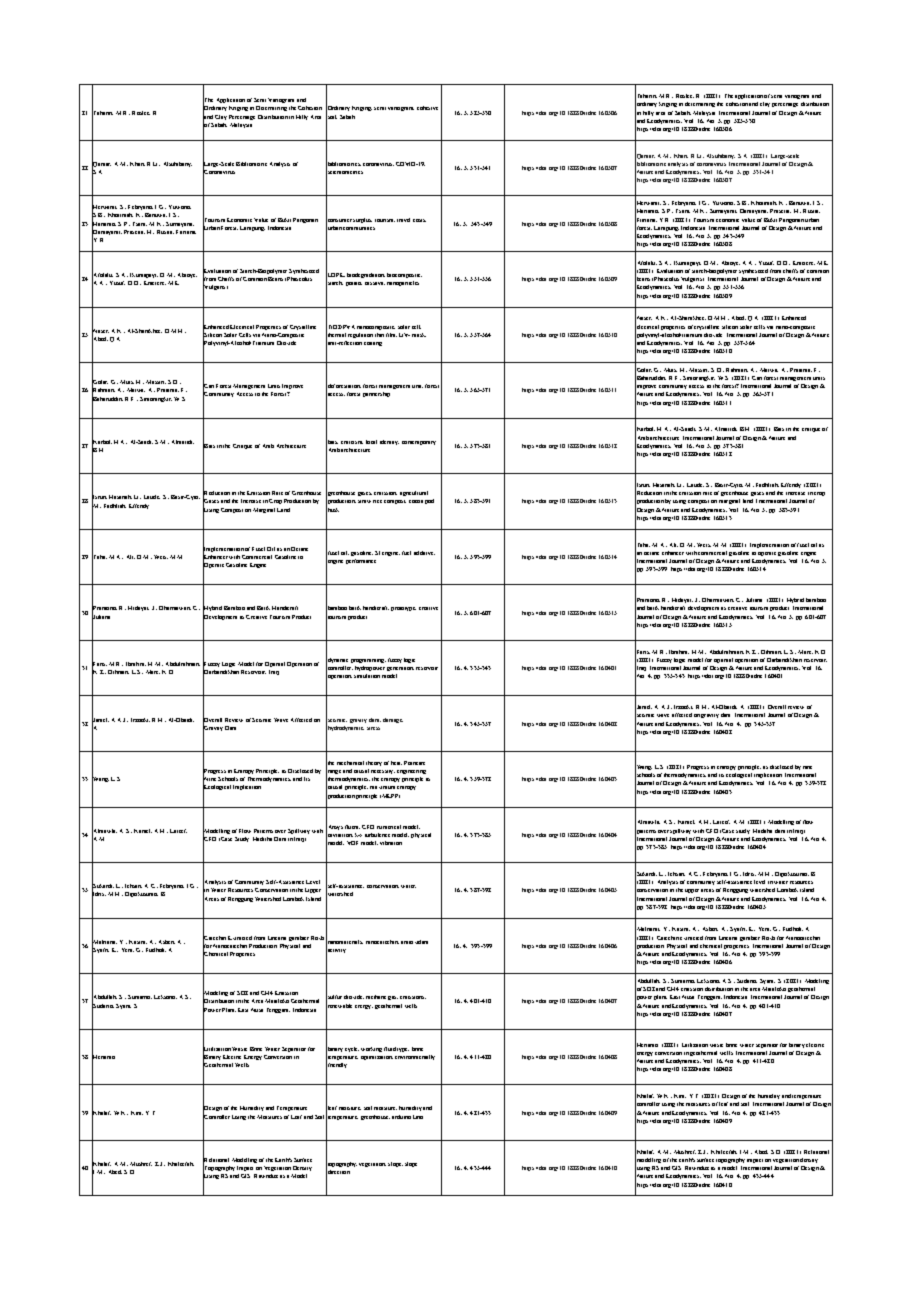 The width and height of the screenshot is (924, 1308). I want to click on contemporary, so click(419, 443).
